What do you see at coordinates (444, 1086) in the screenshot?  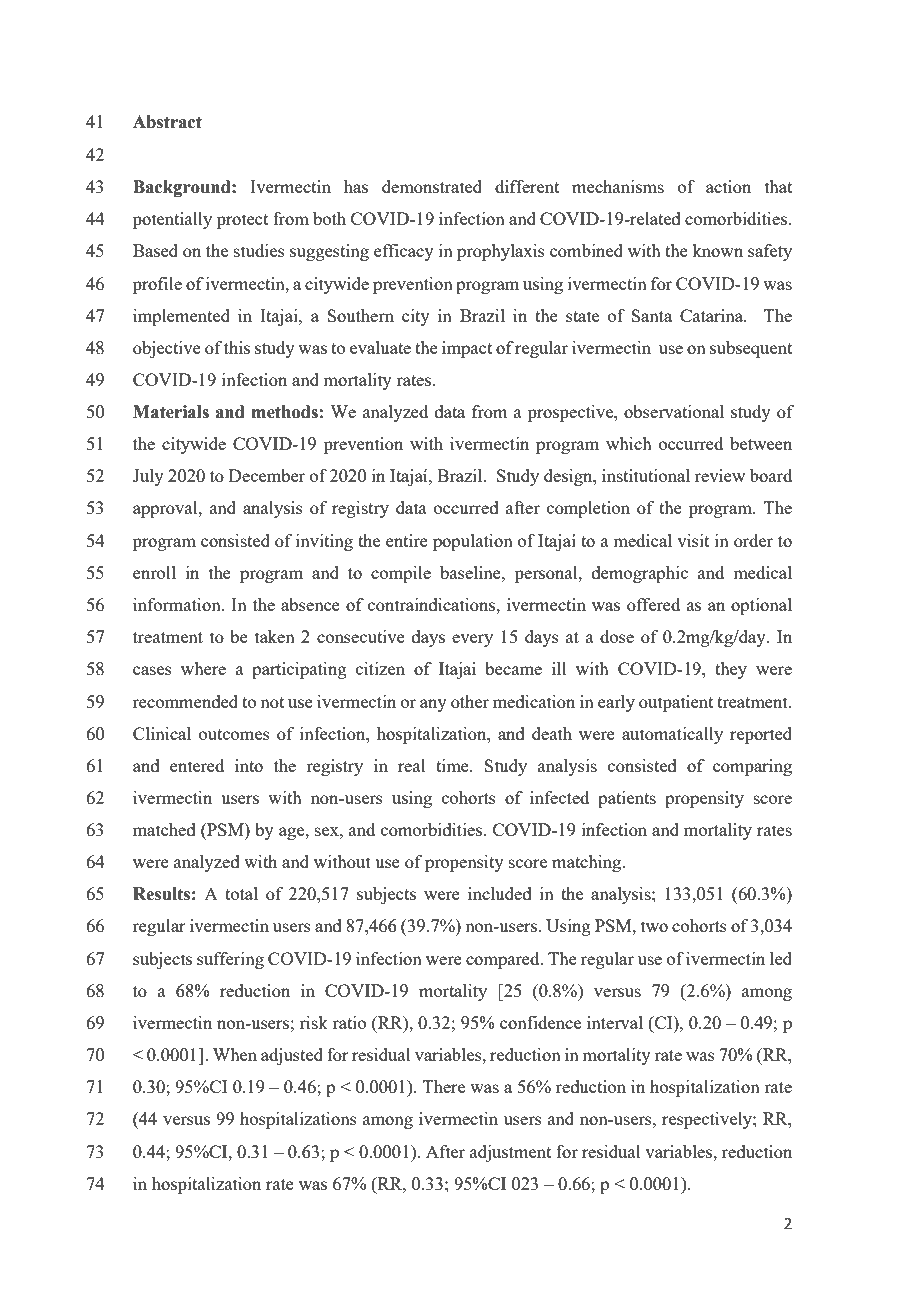 I see `There` at bounding box center [444, 1086].
